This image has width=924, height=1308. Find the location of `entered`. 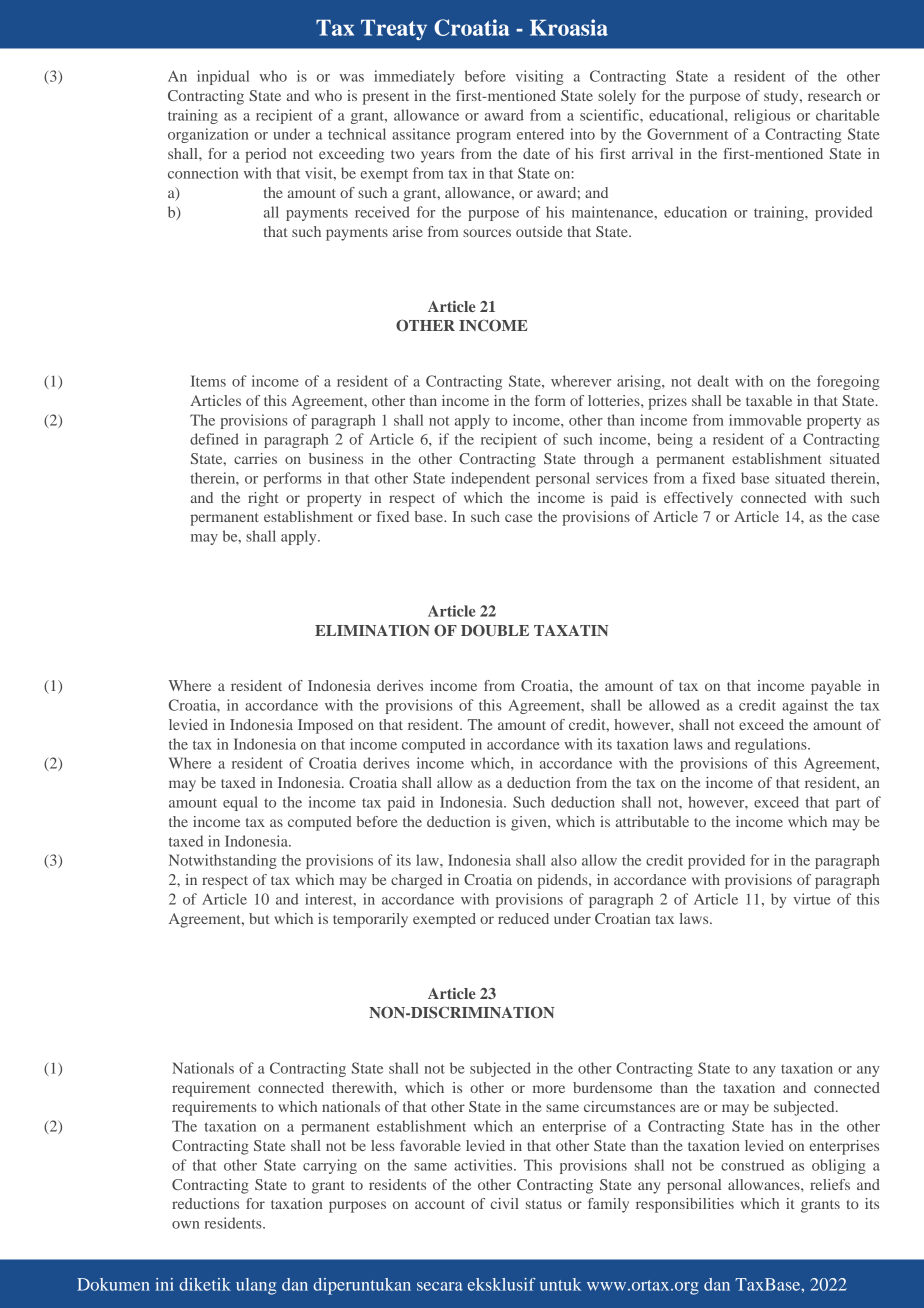

entered is located at coordinates (540, 134).
